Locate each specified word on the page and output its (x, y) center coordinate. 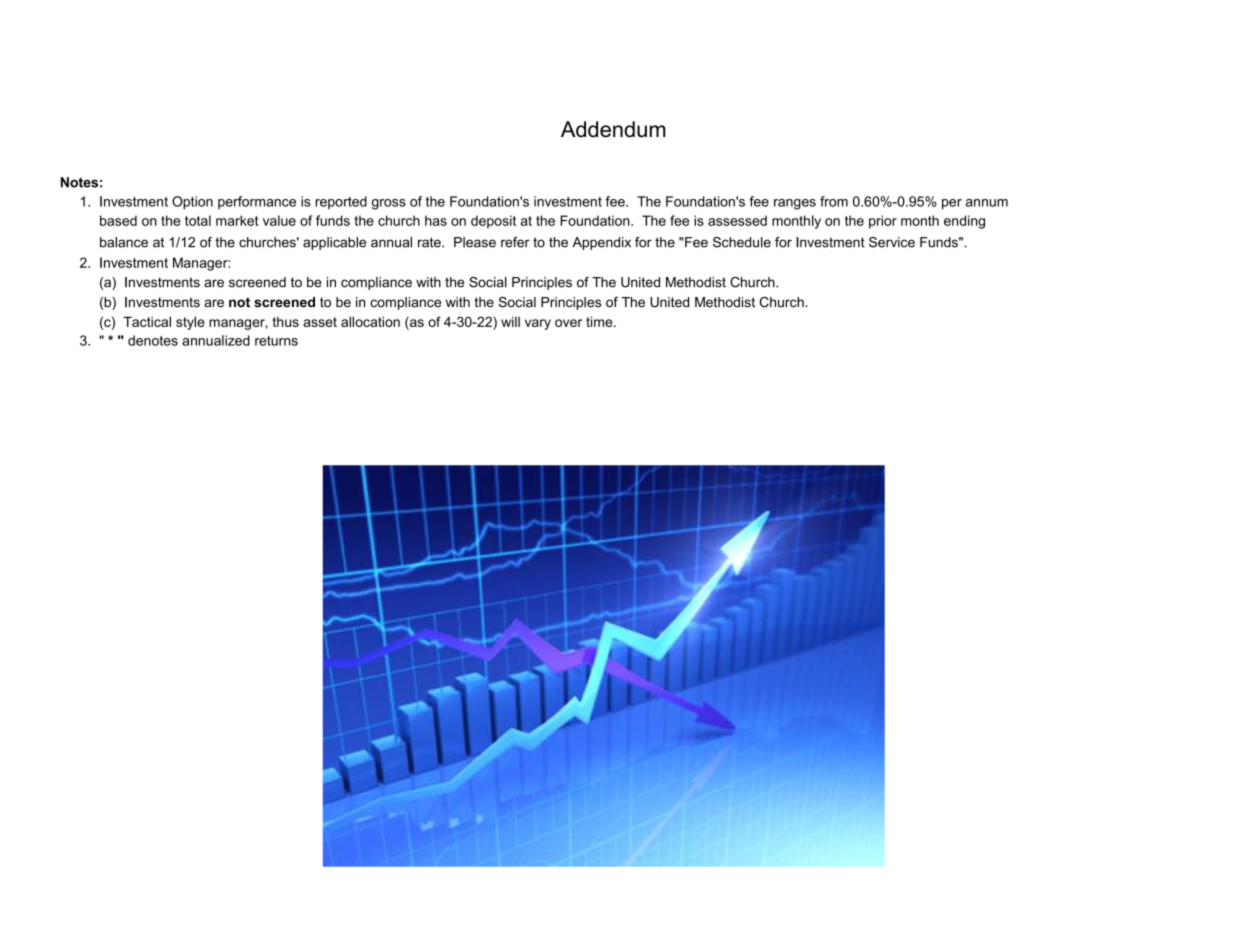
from (834, 201)
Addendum (613, 129)
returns (276, 341)
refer (515, 242)
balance (124, 242)
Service (892, 242)
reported (341, 202)
